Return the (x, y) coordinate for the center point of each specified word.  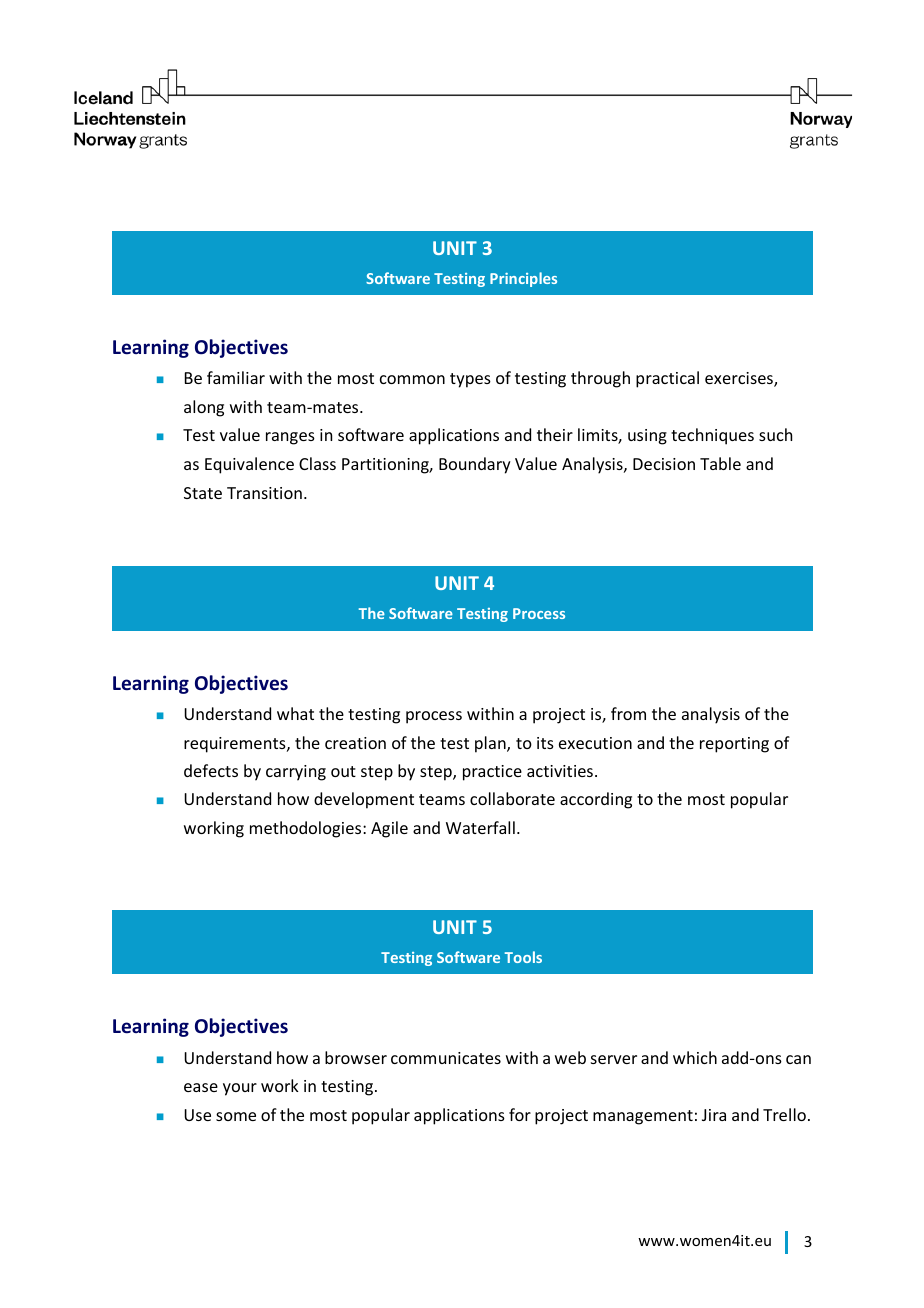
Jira (714, 1115)
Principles (523, 279)
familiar (236, 377)
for (520, 1114)
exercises (740, 379)
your (240, 1089)
